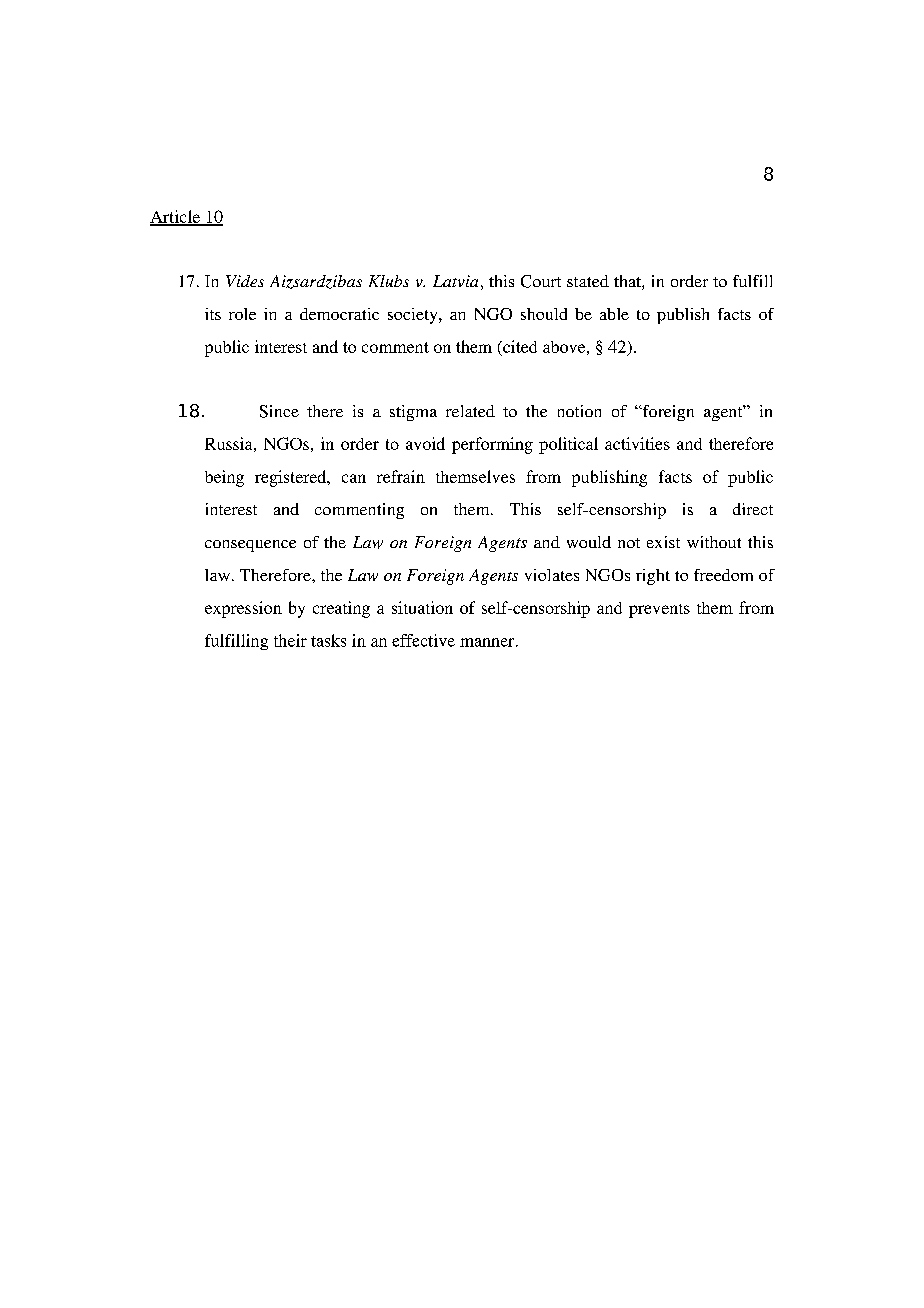 The image size is (924, 1308). I want to click on Latvia, so click(455, 281).
